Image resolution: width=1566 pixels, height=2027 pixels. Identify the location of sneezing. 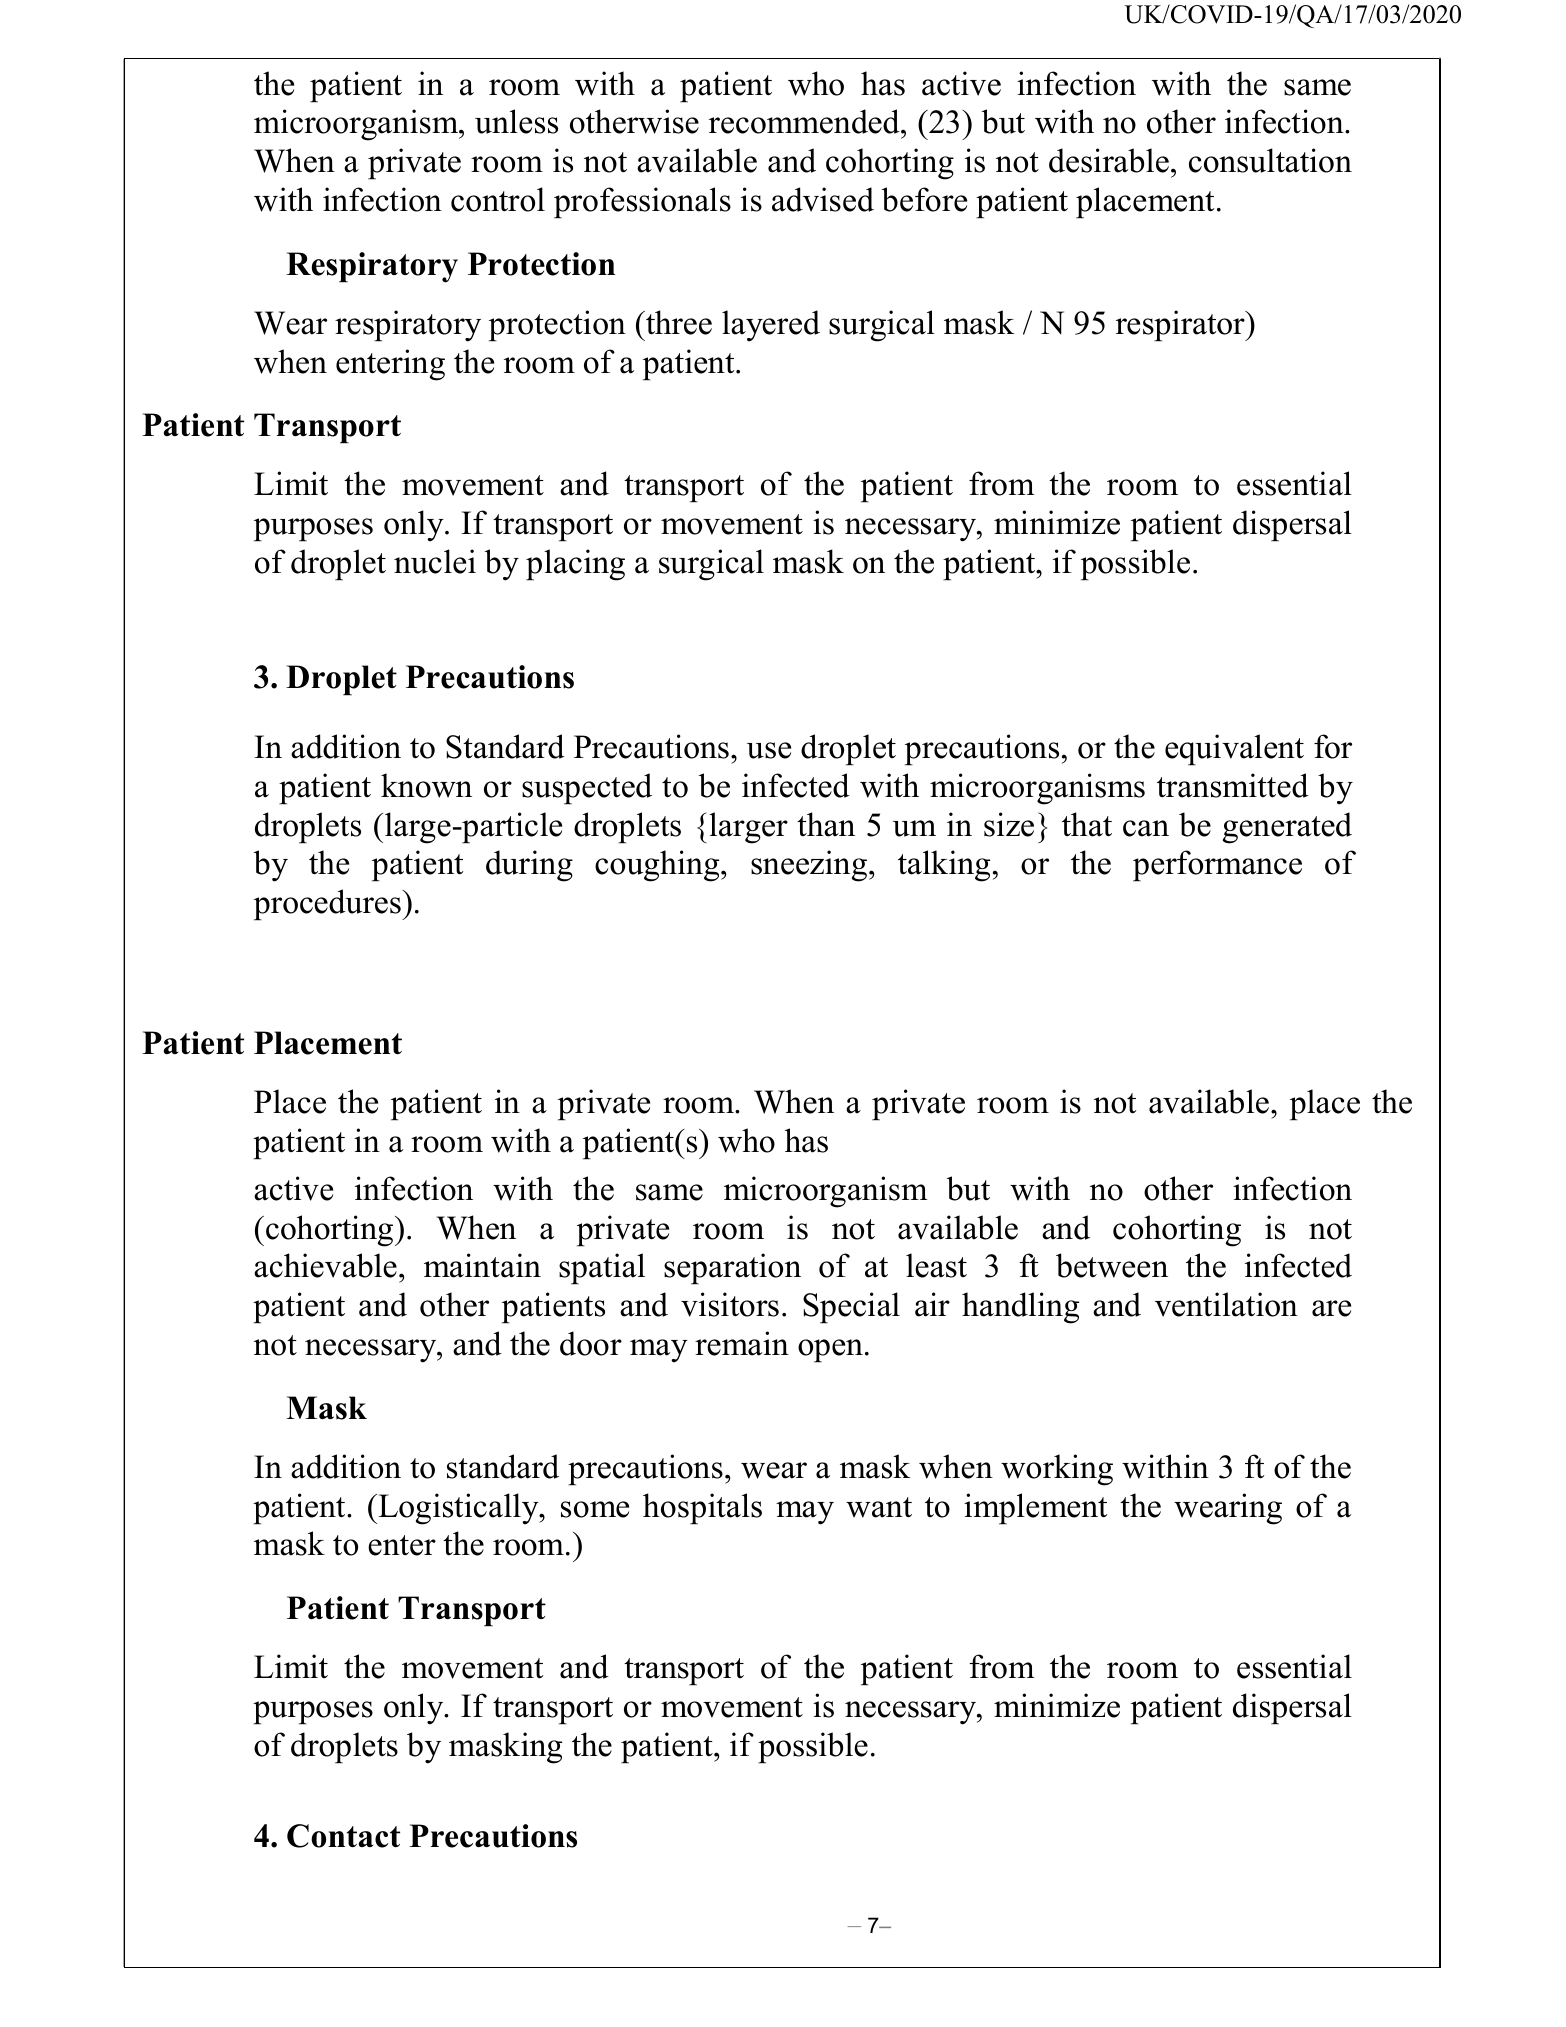
(809, 866).
